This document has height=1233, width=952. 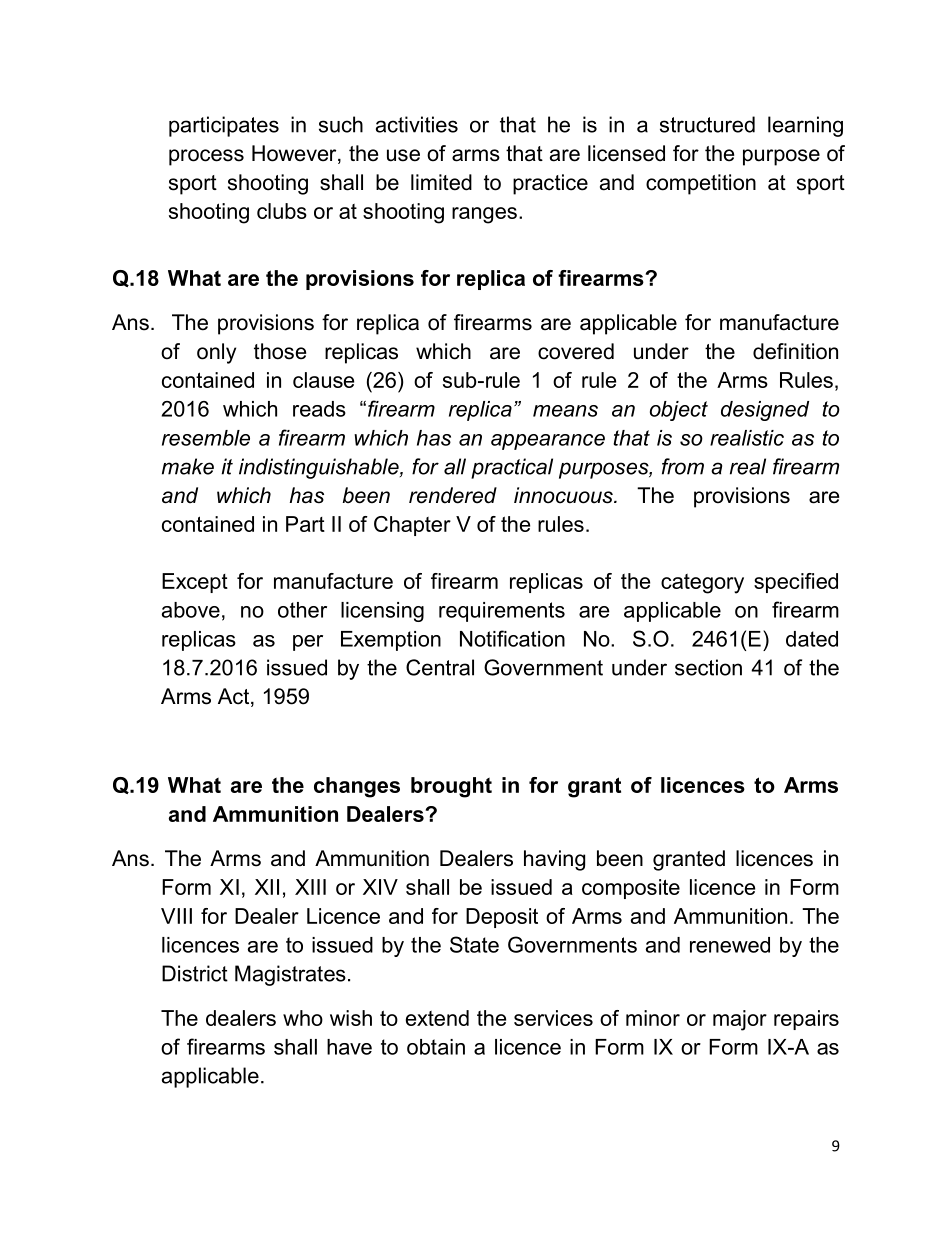 I want to click on extend, so click(x=437, y=1018).
